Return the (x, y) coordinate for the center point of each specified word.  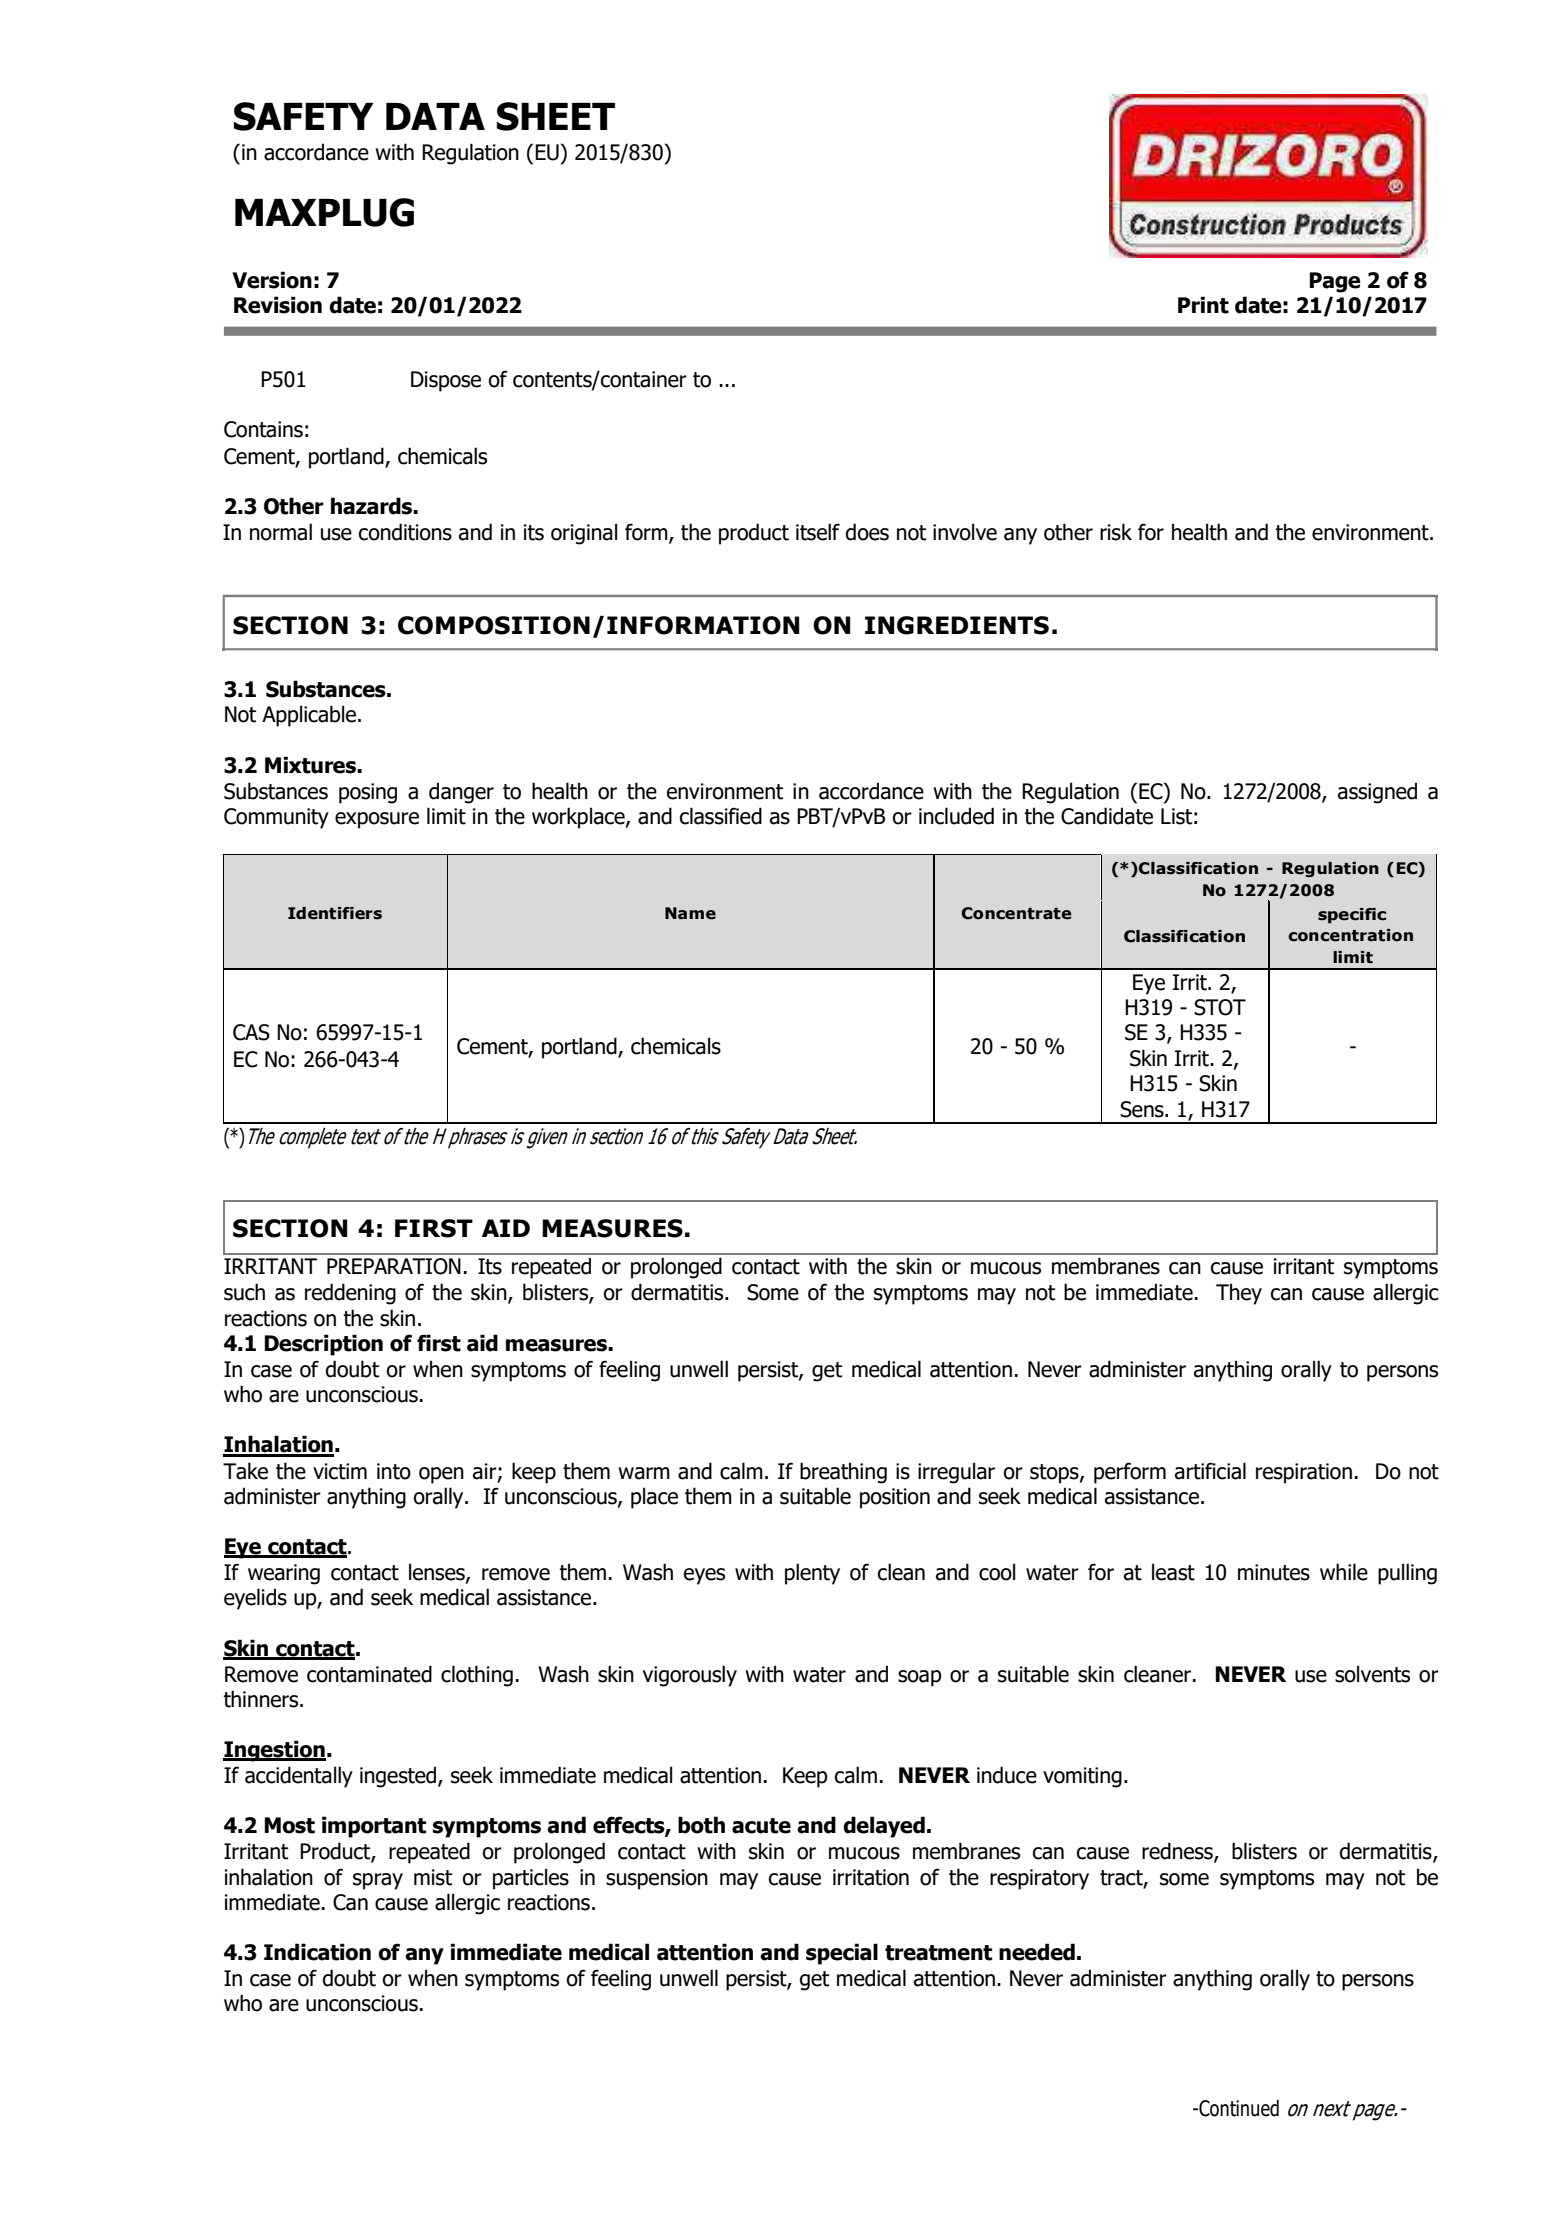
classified (721, 816)
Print (1203, 305)
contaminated (369, 1674)
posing (368, 793)
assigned (1377, 793)
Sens (1143, 1109)
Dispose (446, 381)
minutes (1274, 1572)
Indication (317, 1952)
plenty (812, 1574)
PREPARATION (394, 1266)
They (1239, 1294)
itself (818, 532)
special (842, 1954)
